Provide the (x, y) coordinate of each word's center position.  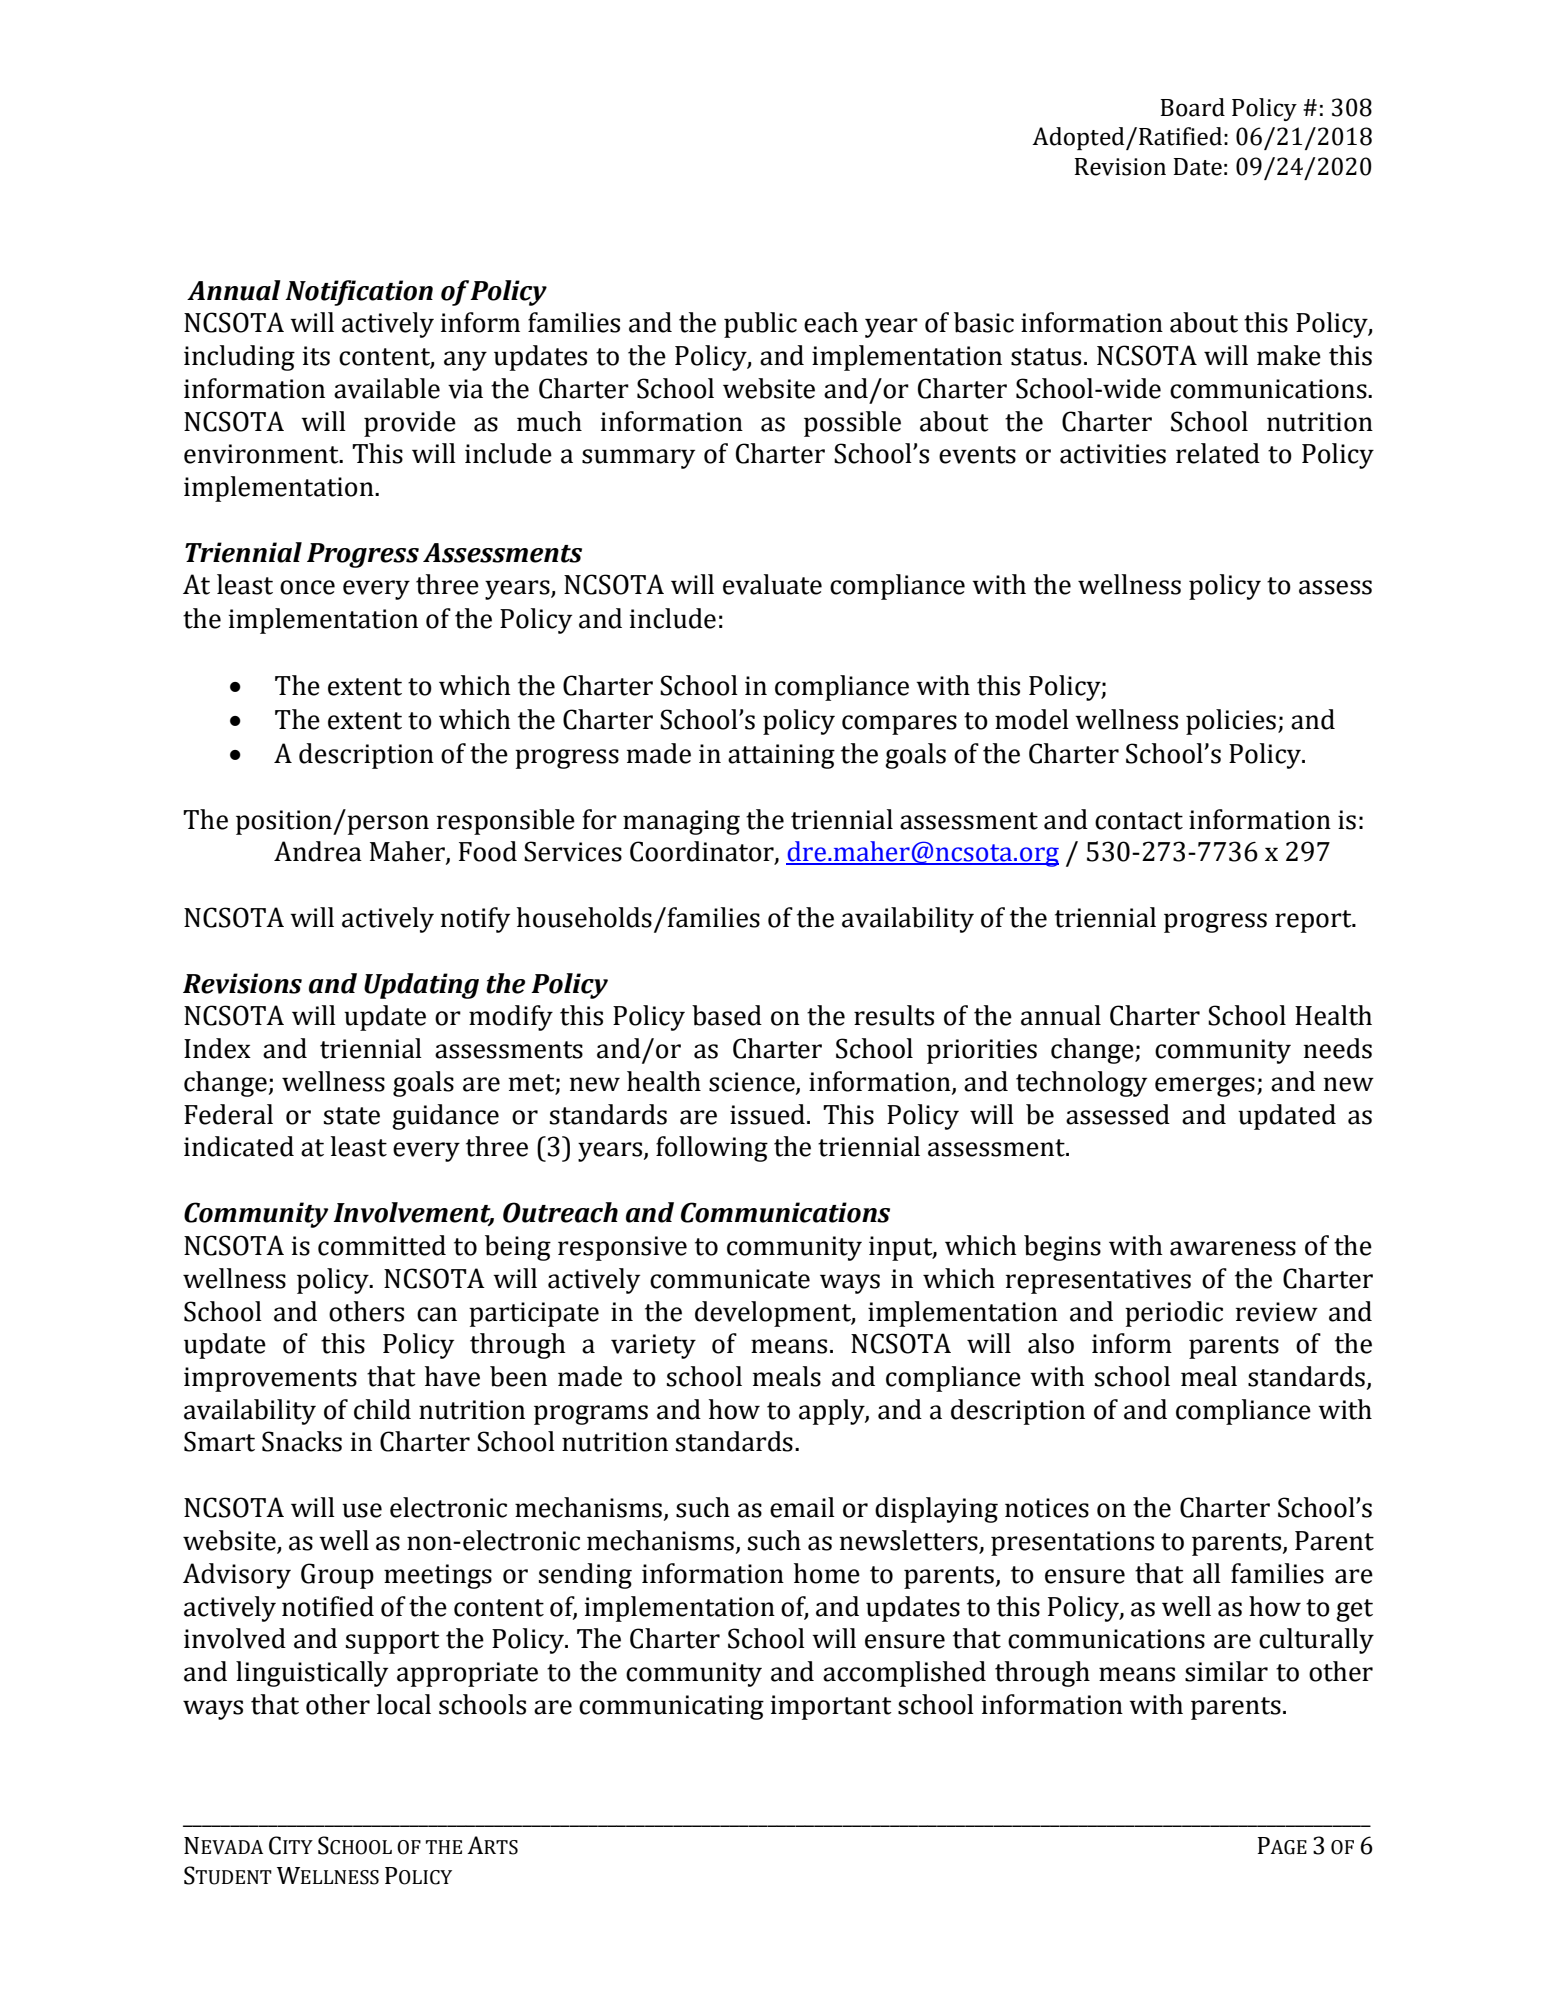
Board (1193, 107)
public (760, 325)
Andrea (318, 851)
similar (1226, 1671)
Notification (359, 293)
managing (681, 822)
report (1314, 921)
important (831, 1707)
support (393, 1642)
